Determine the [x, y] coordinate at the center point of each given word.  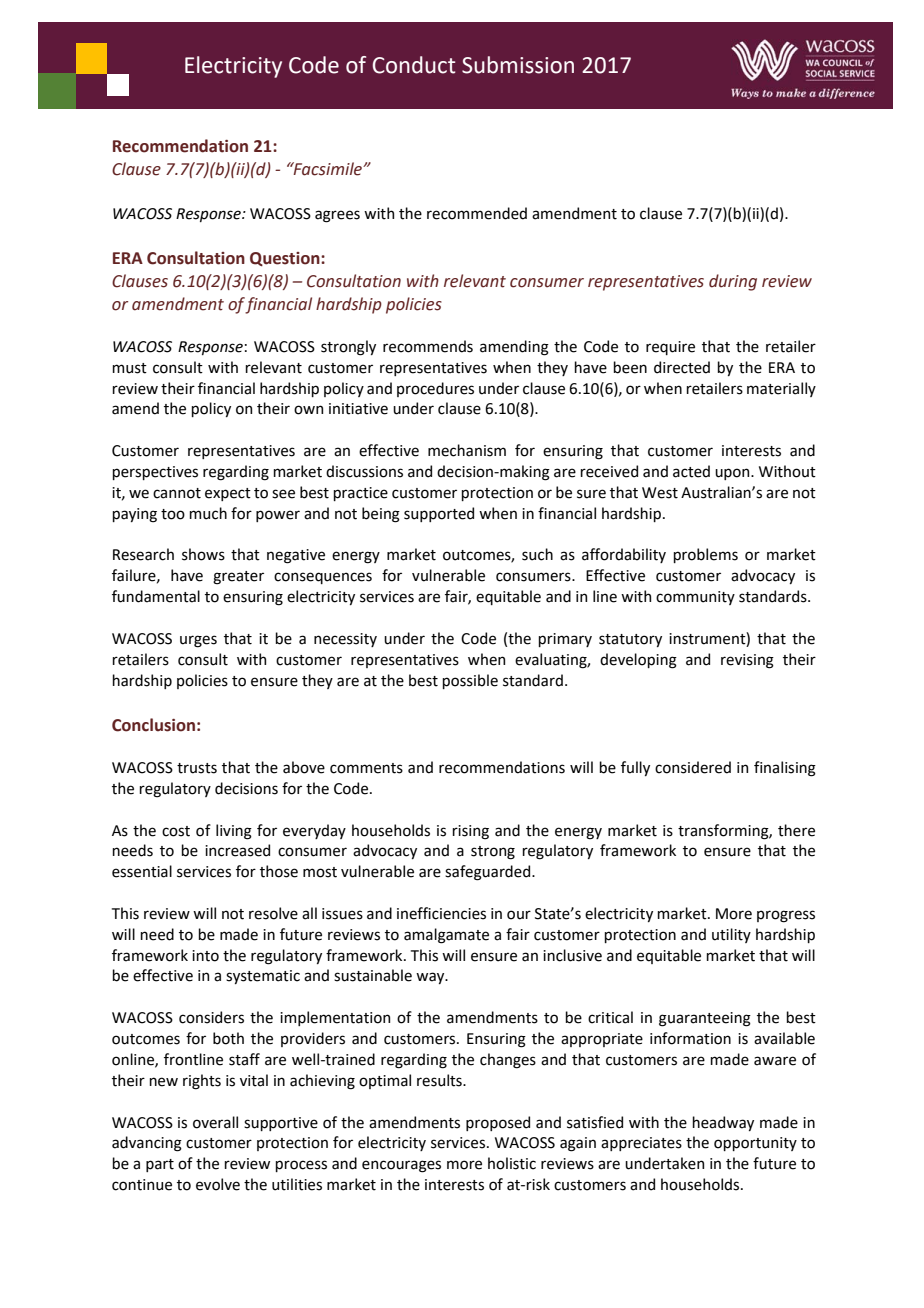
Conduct [413, 65]
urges [198, 641]
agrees [337, 216]
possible [470, 681]
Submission [518, 65]
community [695, 598]
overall [215, 1122]
